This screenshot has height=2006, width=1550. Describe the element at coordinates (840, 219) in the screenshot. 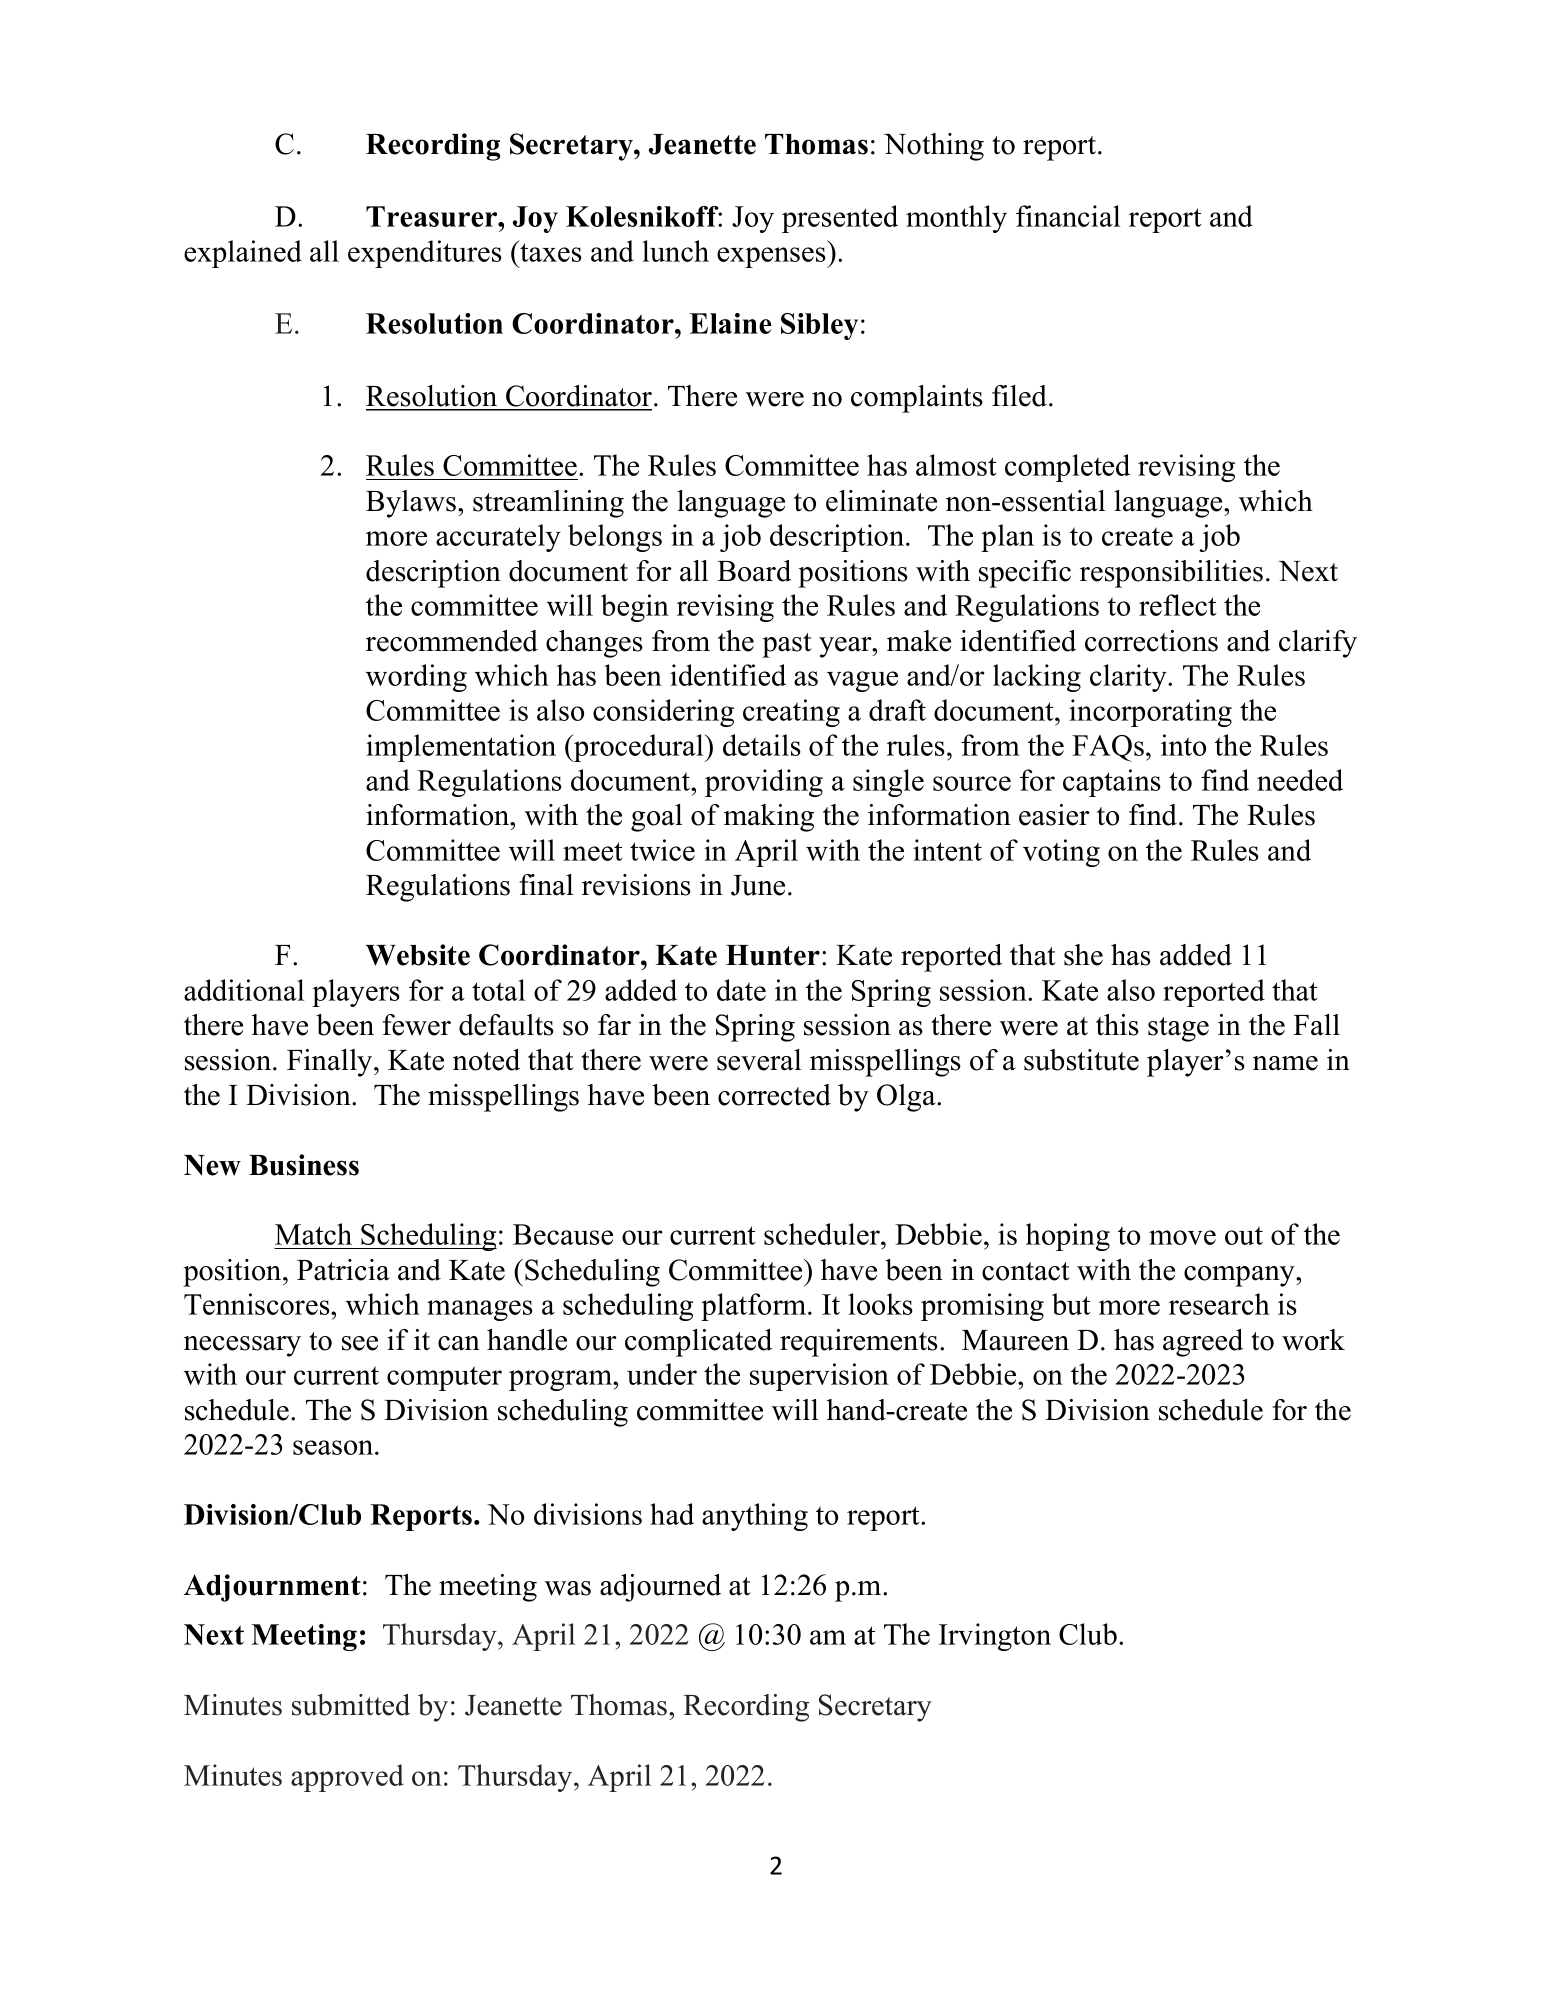

I see `presented` at that location.
